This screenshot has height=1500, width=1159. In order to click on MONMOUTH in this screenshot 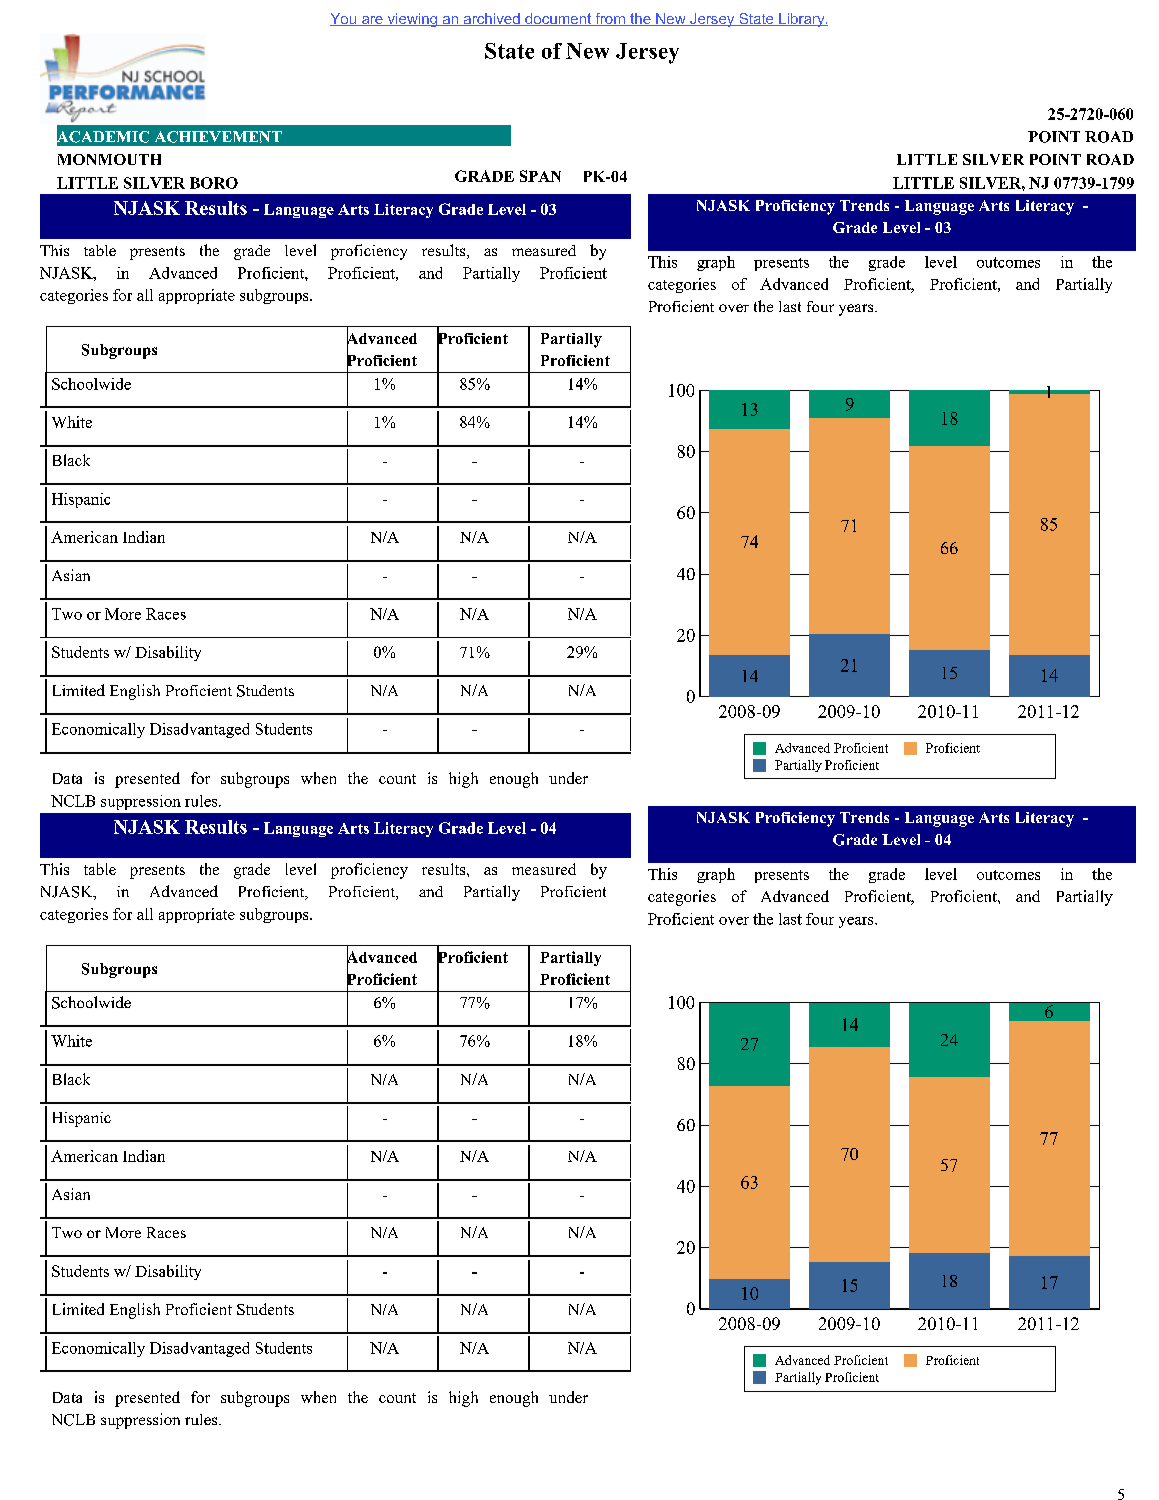, I will do `click(109, 159)`.
